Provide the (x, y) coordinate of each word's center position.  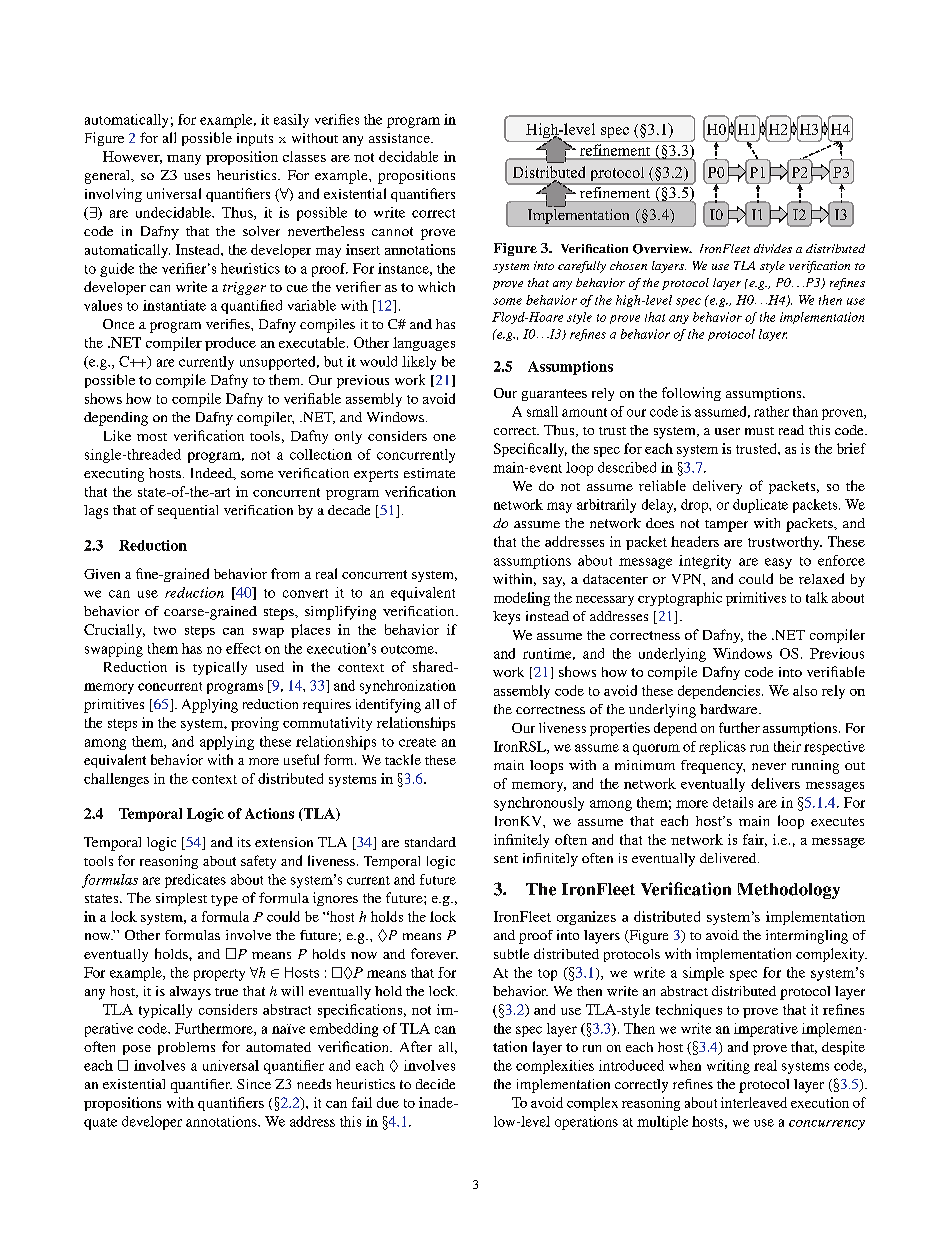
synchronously (539, 804)
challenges (116, 780)
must (759, 431)
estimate (429, 473)
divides (773, 248)
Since (254, 1084)
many (184, 160)
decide (435, 1084)
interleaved (754, 1102)
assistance (400, 138)
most (152, 437)
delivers (775, 783)
